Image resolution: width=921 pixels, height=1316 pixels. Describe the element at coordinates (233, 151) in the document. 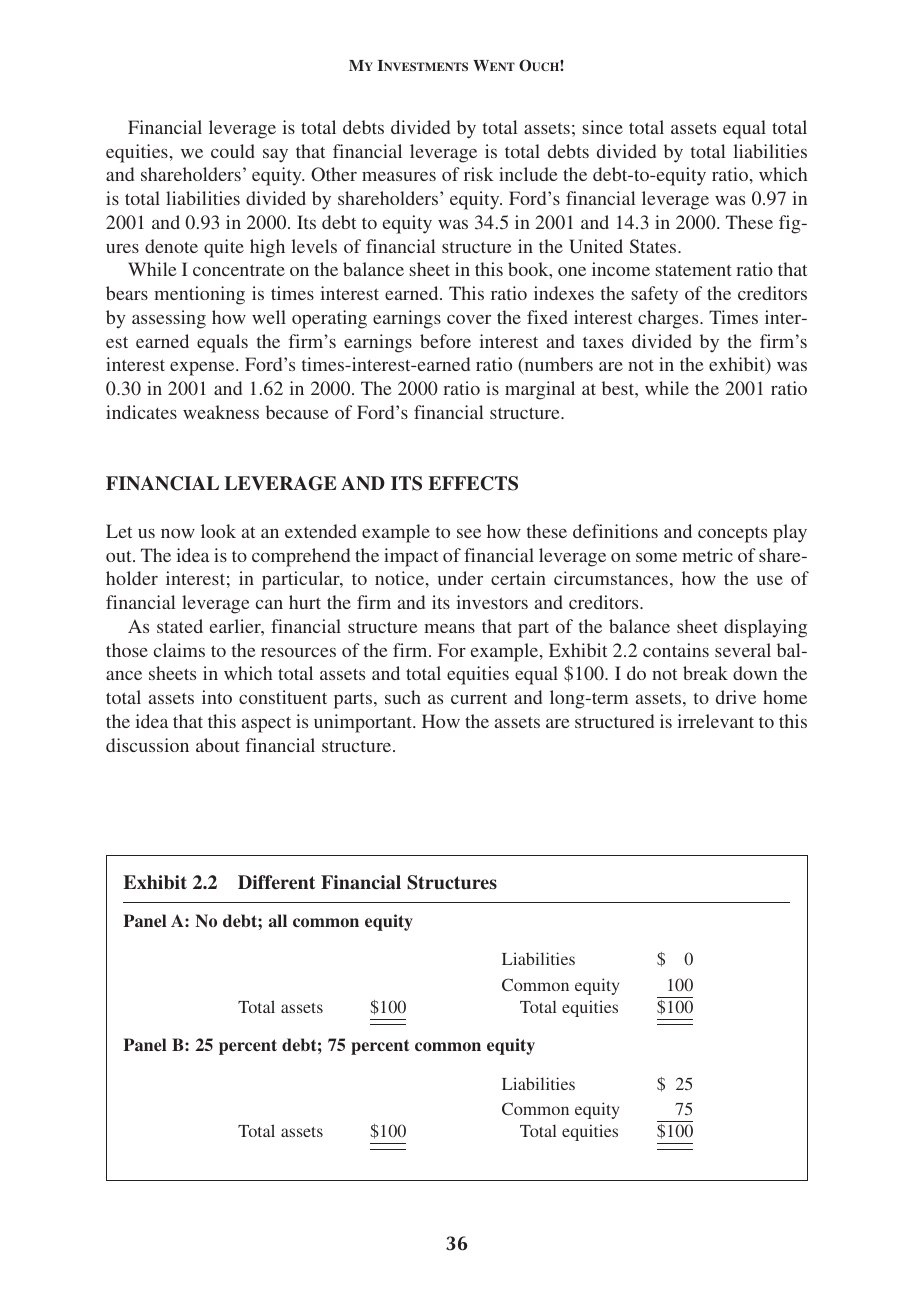

I see `could` at that location.
